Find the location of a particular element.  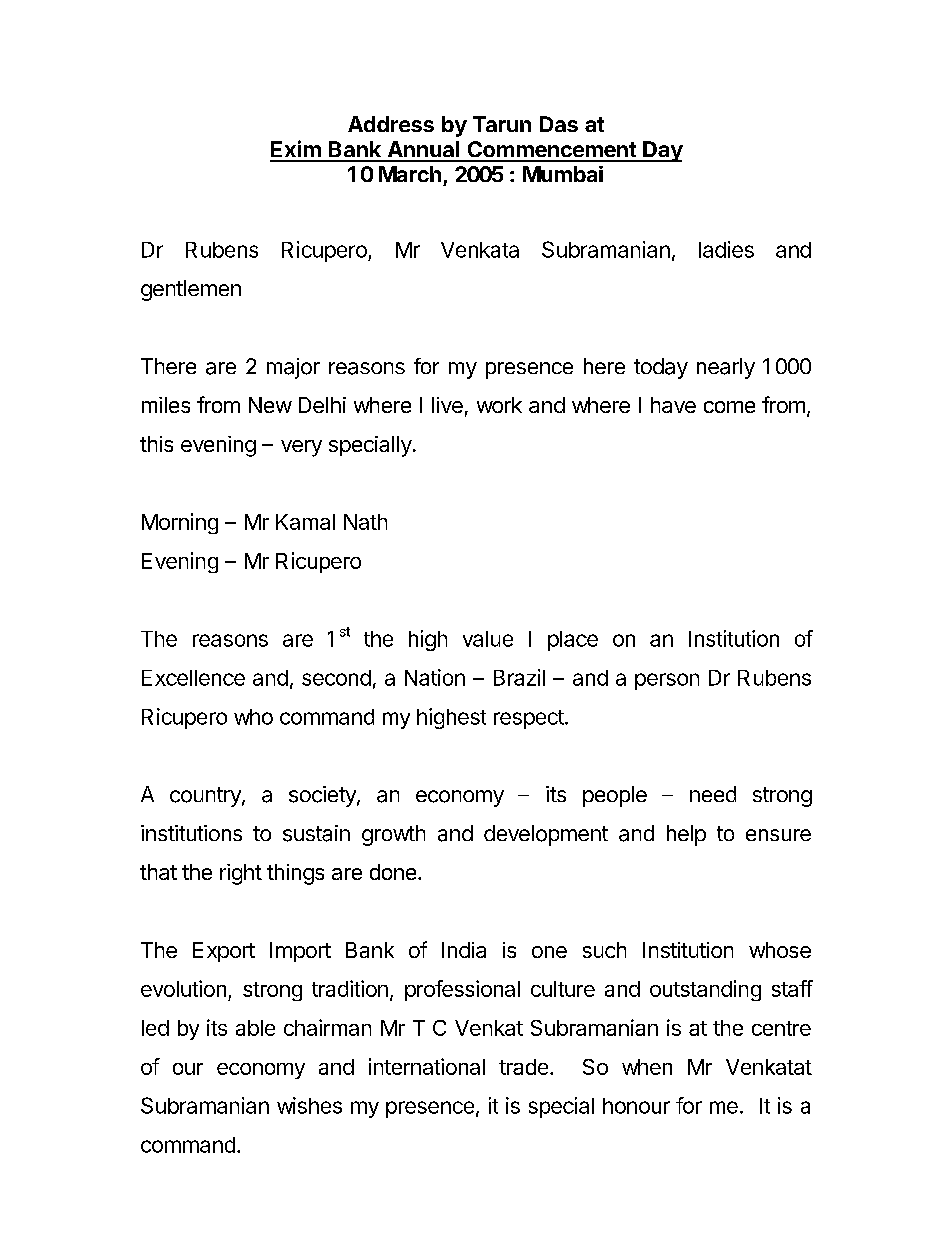

Tarun is located at coordinates (502, 124).
